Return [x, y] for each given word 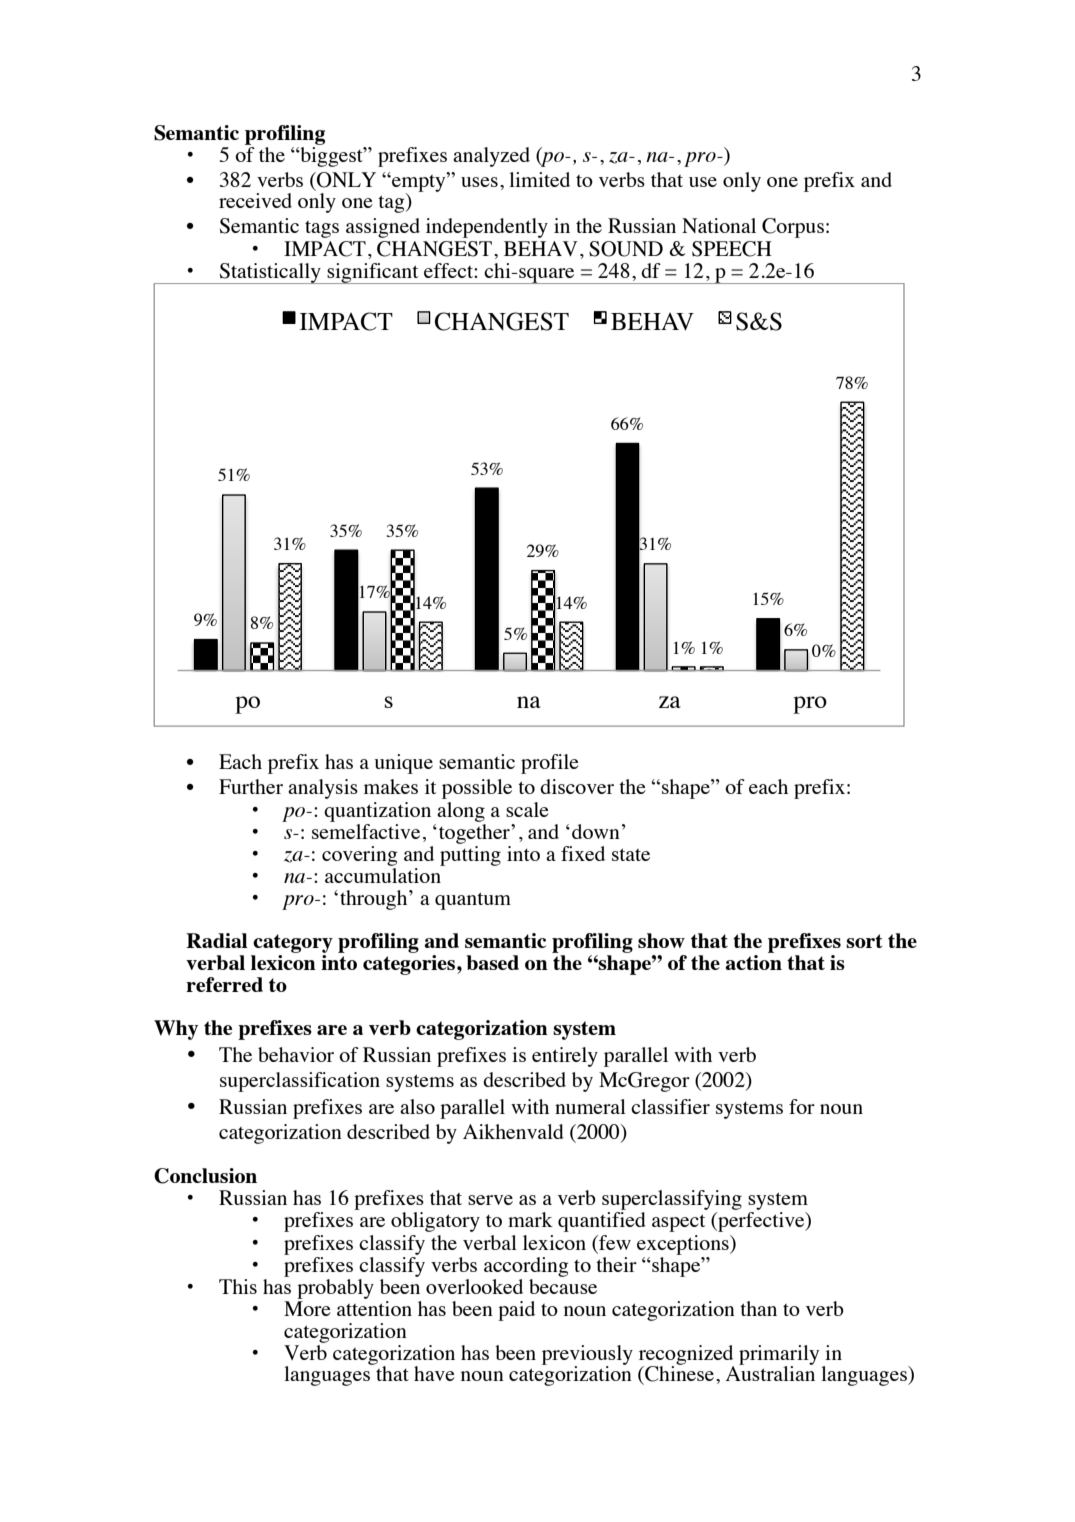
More [307, 1308]
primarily [779, 1356]
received [255, 200]
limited [539, 179]
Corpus [793, 228]
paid [516, 1311]
